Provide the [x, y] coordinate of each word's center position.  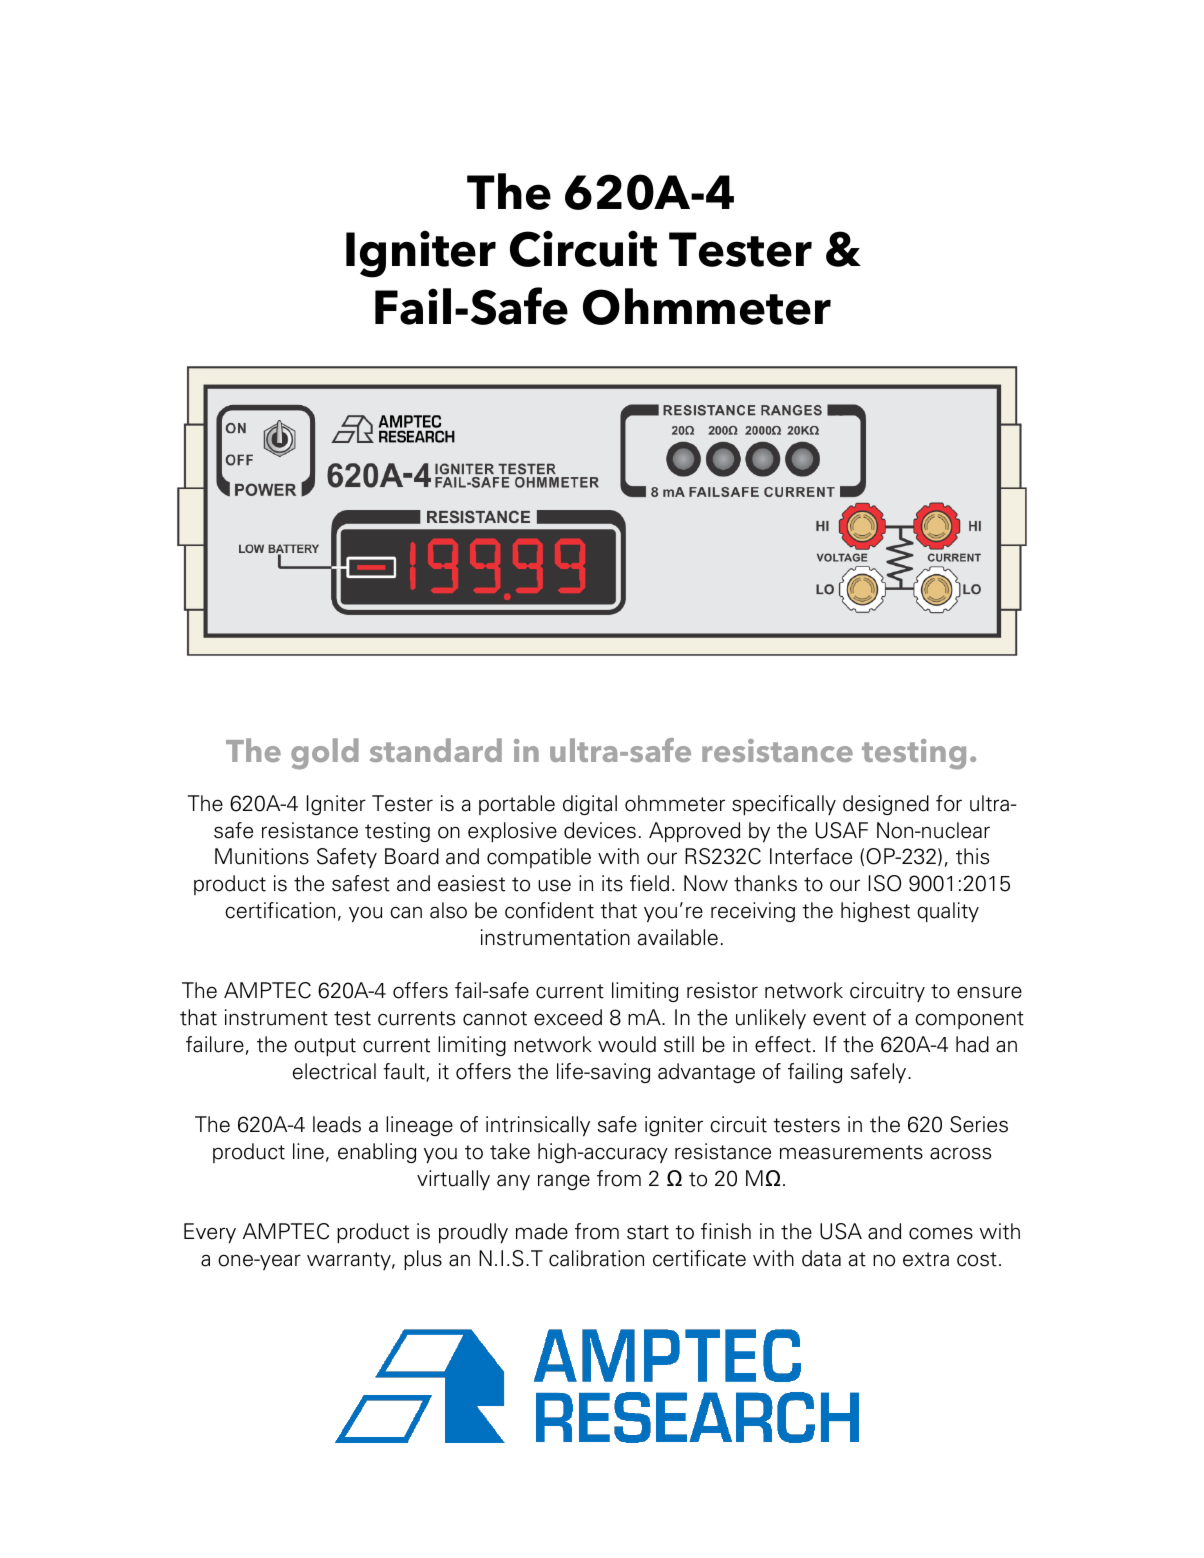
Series [979, 1124]
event [839, 1018]
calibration [596, 1258]
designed [886, 805]
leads [337, 1124]
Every [210, 1233]
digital [590, 805]
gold [325, 753]
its [612, 883]
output [325, 1047]
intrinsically [538, 1126]
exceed [568, 1017]
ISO [885, 883]
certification [280, 910]
